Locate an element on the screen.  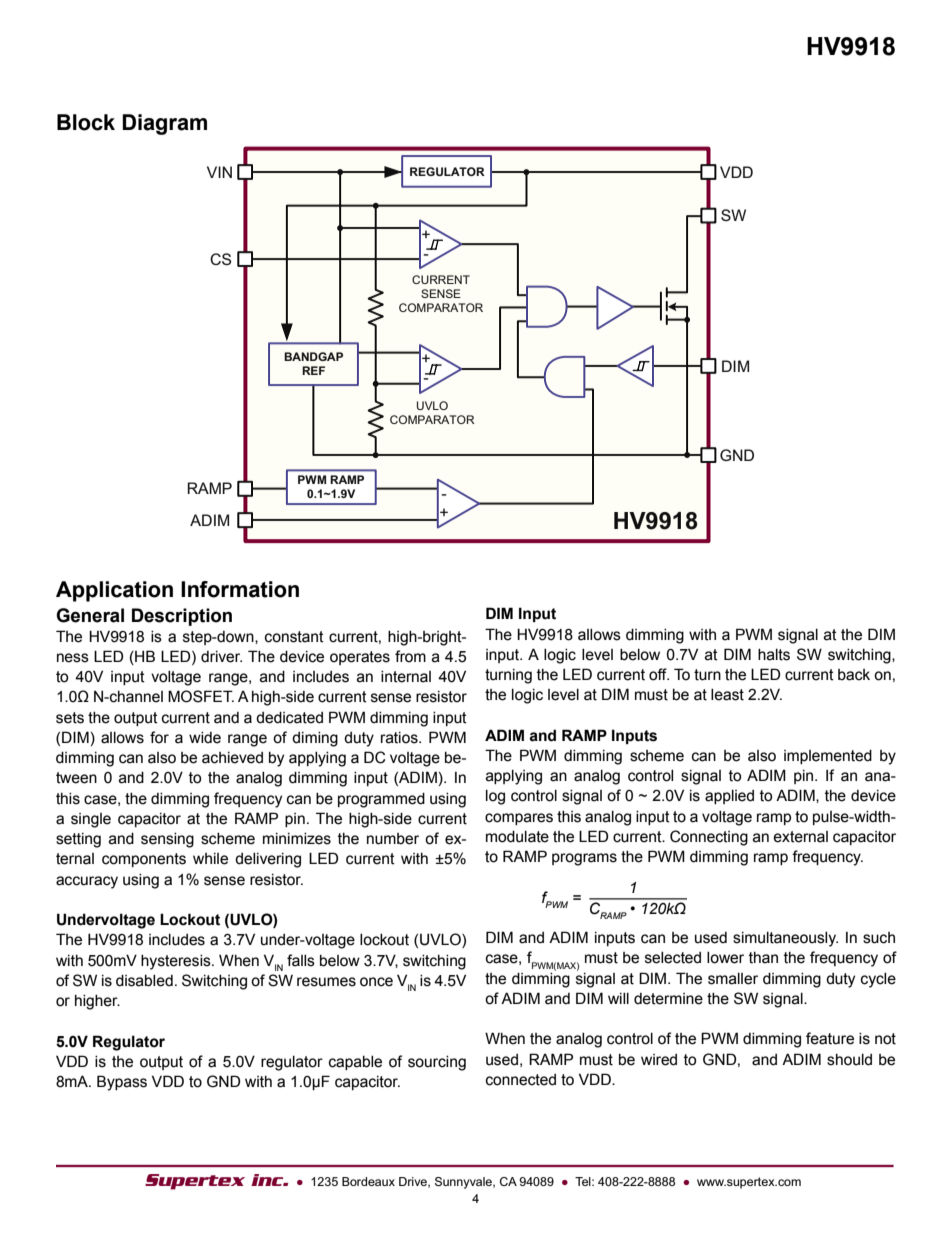
Bypass is located at coordinates (122, 1083).
